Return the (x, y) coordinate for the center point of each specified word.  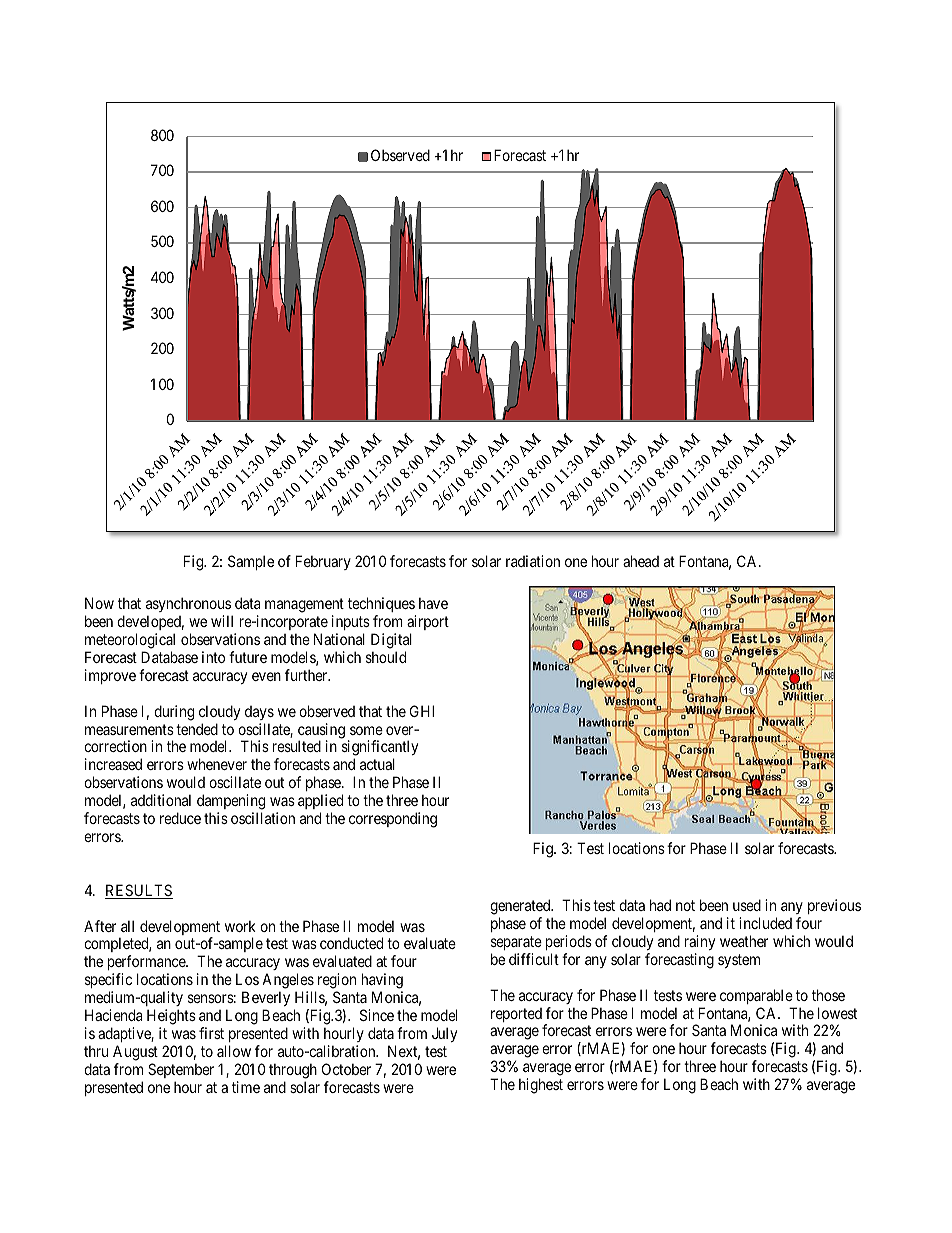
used (747, 905)
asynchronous (189, 606)
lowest (837, 1013)
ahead (641, 561)
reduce (180, 818)
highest (541, 1086)
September (181, 1070)
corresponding (393, 820)
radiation (533, 561)
